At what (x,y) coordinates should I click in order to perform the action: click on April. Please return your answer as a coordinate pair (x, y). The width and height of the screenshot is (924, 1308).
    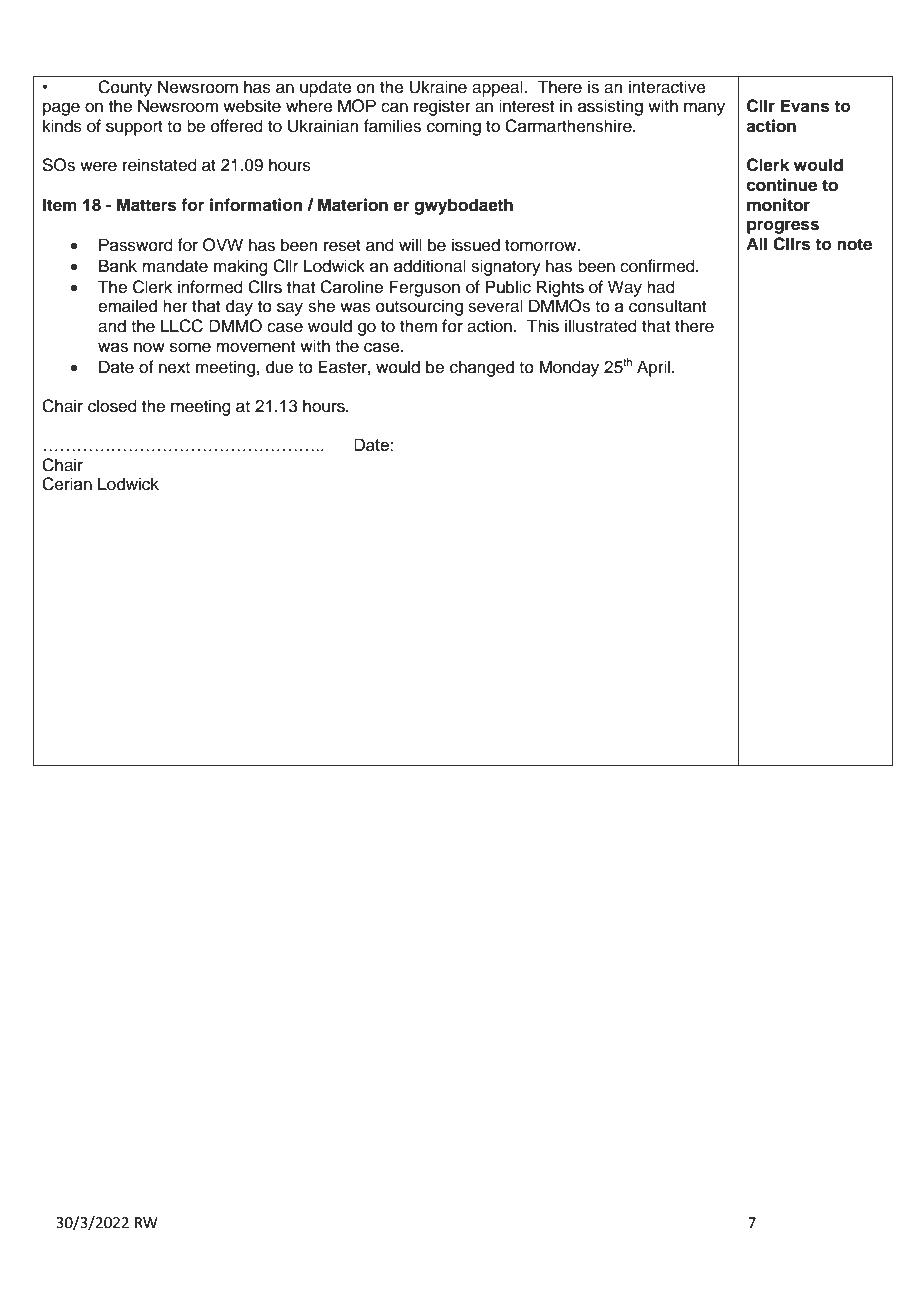
    Looking at the image, I should click on (655, 368).
